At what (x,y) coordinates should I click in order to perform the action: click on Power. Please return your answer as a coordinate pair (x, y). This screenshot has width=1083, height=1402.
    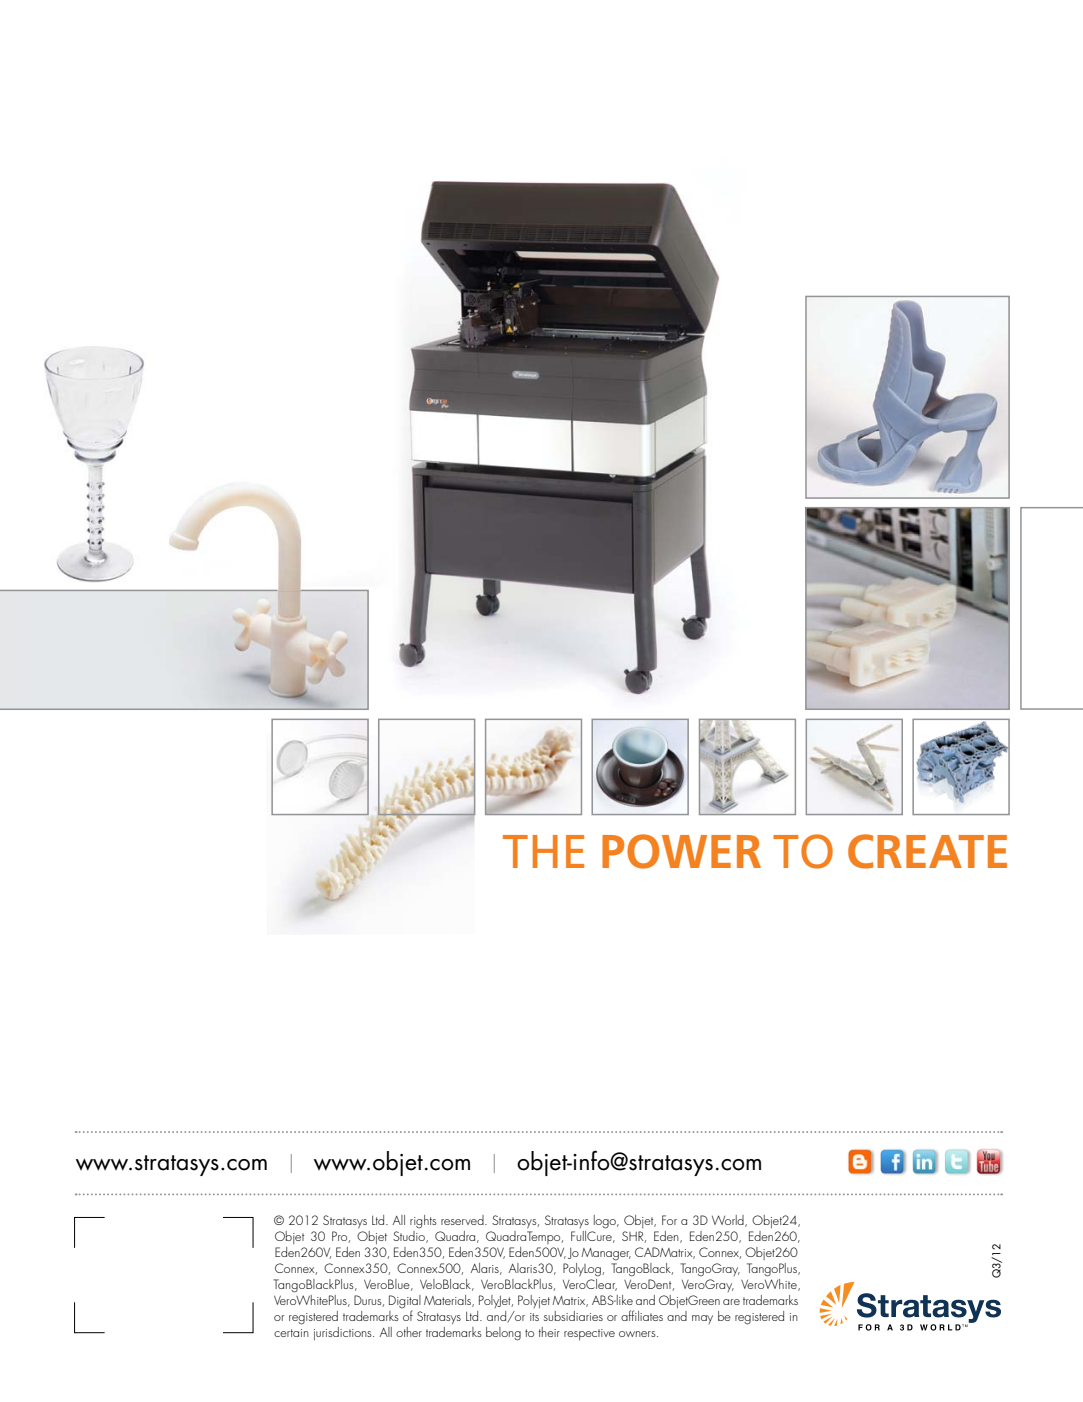
    Looking at the image, I should click on (681, 851).
